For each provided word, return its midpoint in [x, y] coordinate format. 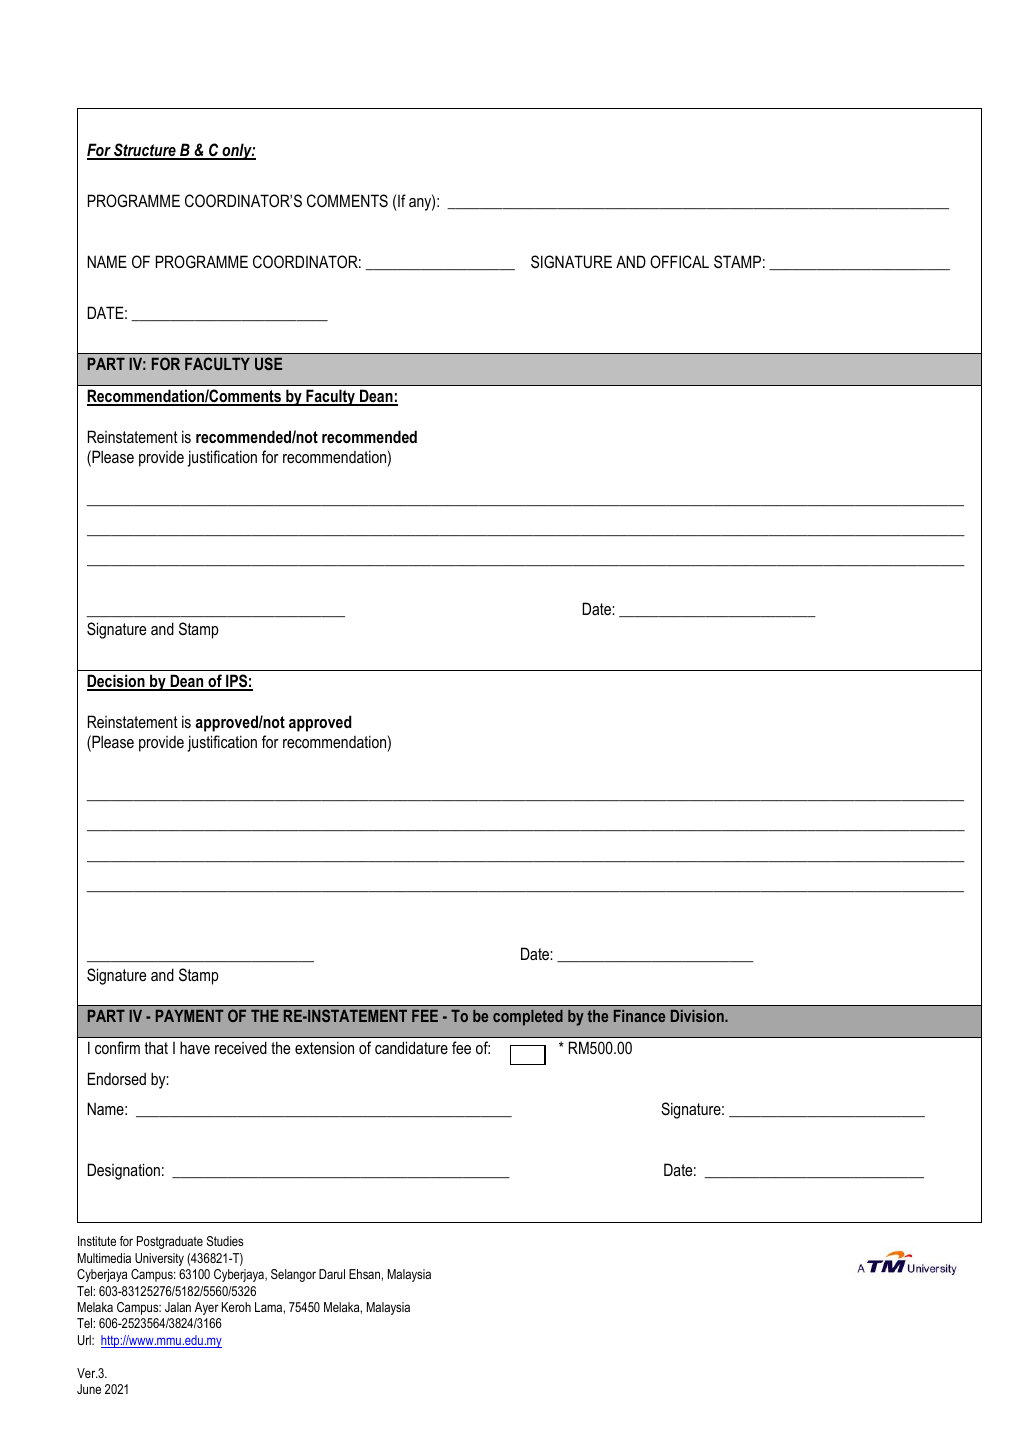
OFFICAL [679, 261]
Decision [117, 682]
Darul [332, 1274]
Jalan [178, 1307]
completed [528, 1018]
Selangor [293, 1275]
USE [268, 363]
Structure [145, 151]
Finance [639, 1016]
